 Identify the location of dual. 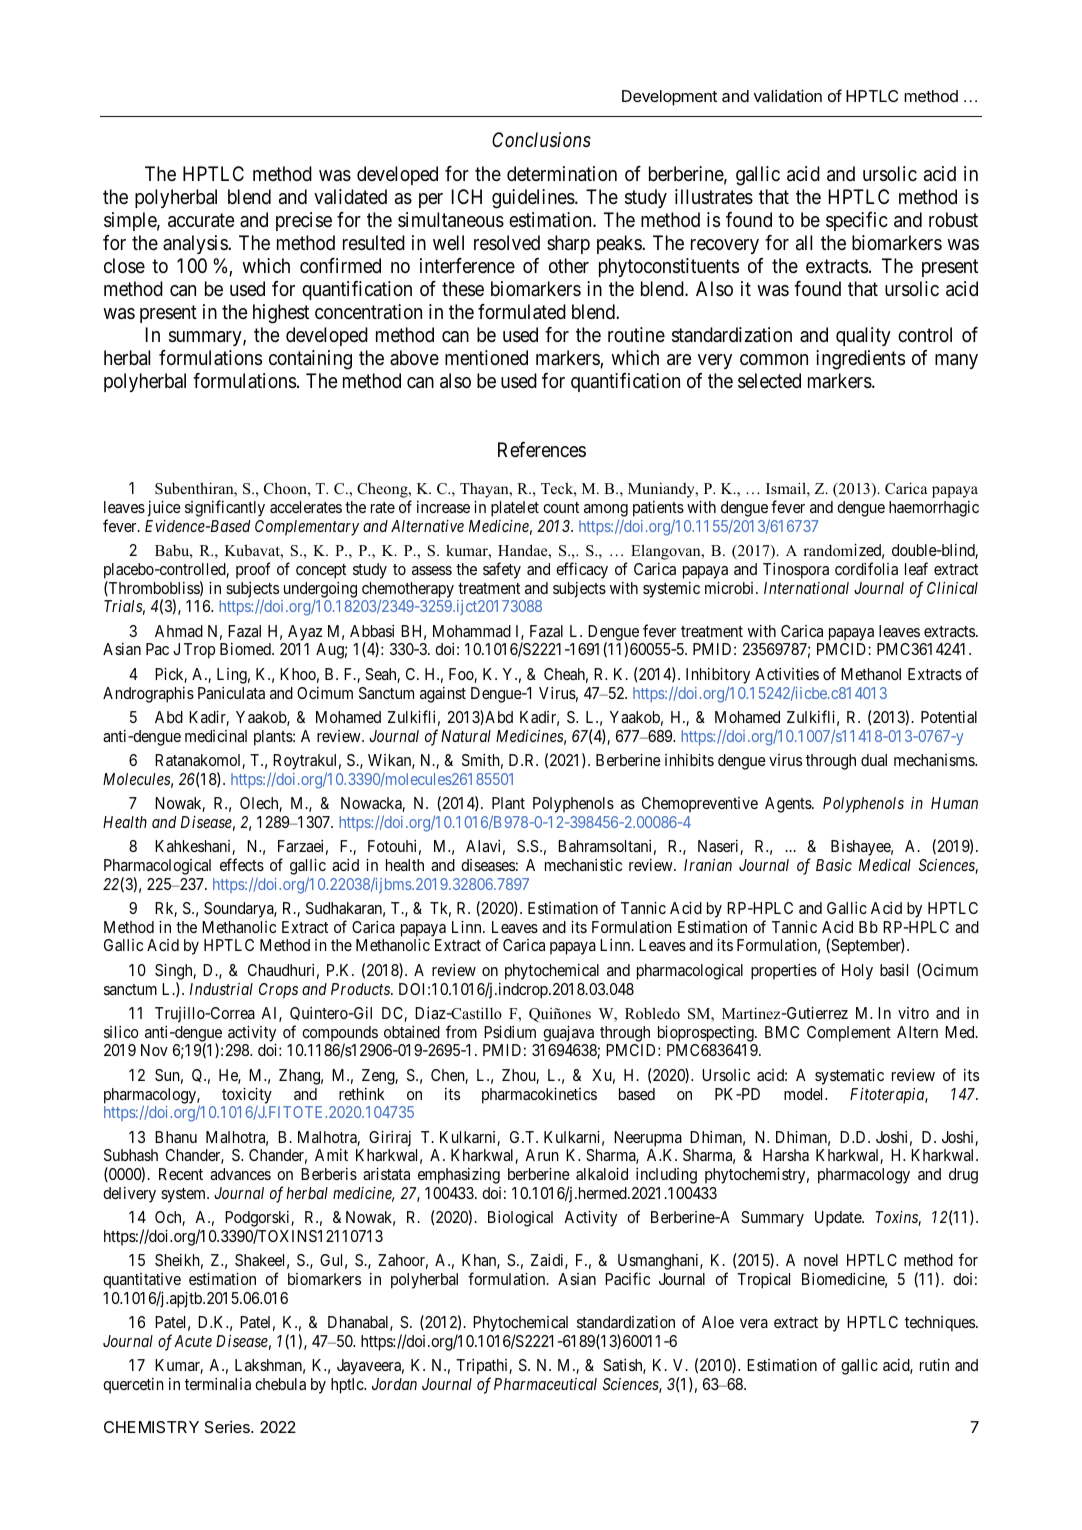
(874, 760).
